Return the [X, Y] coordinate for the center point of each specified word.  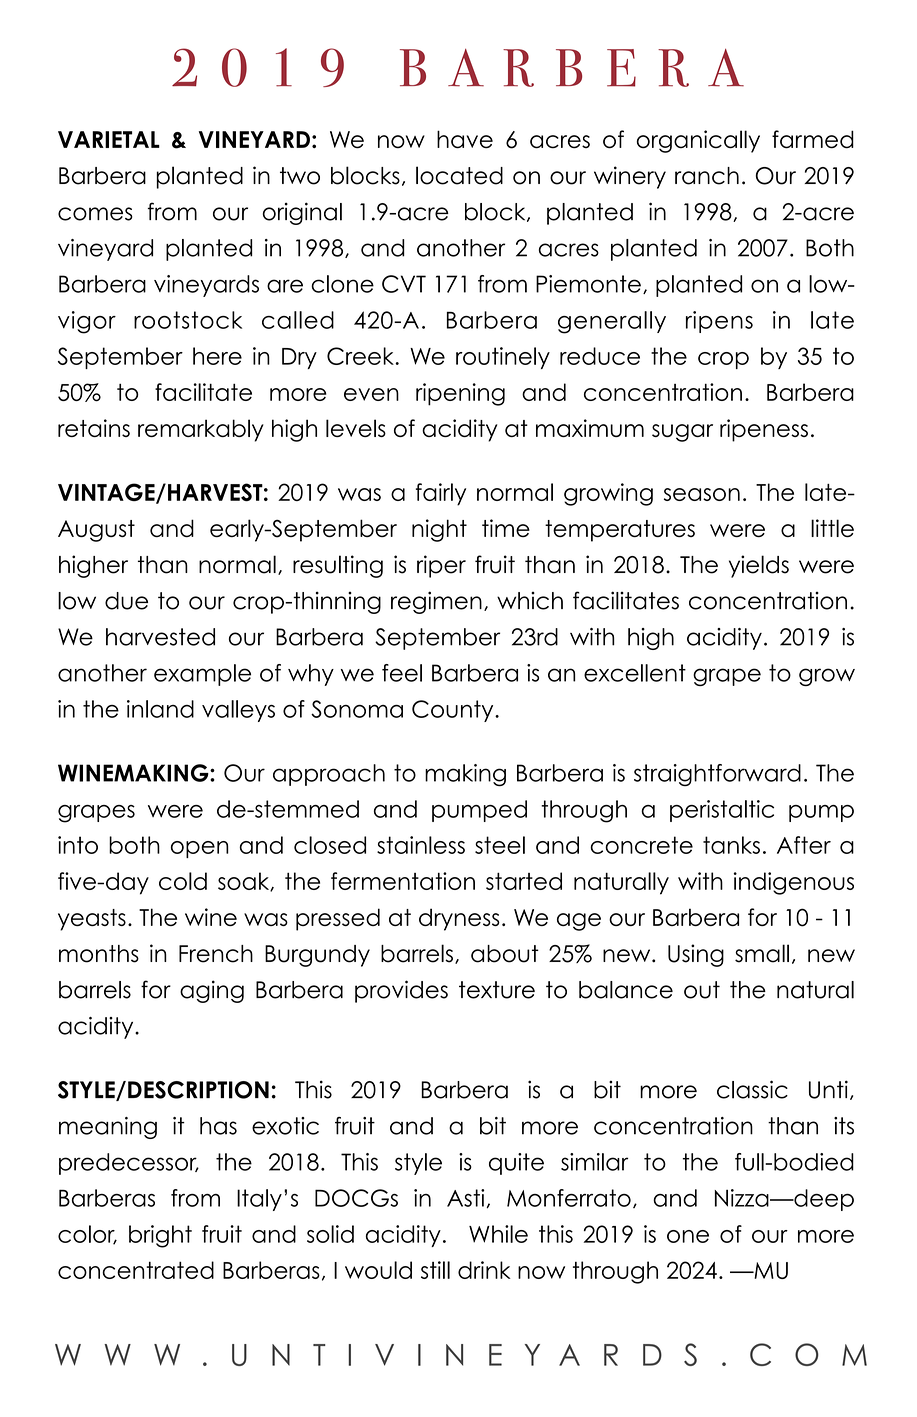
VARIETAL [109, 139]
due [126, 601]
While [498, 1234]
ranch [707, 176]
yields [759, 566]
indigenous [794, 883]
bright [160, 1236]
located [459, 175]
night [439, 530]
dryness [459, 919]
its [844, 1126]
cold [183, 881]
